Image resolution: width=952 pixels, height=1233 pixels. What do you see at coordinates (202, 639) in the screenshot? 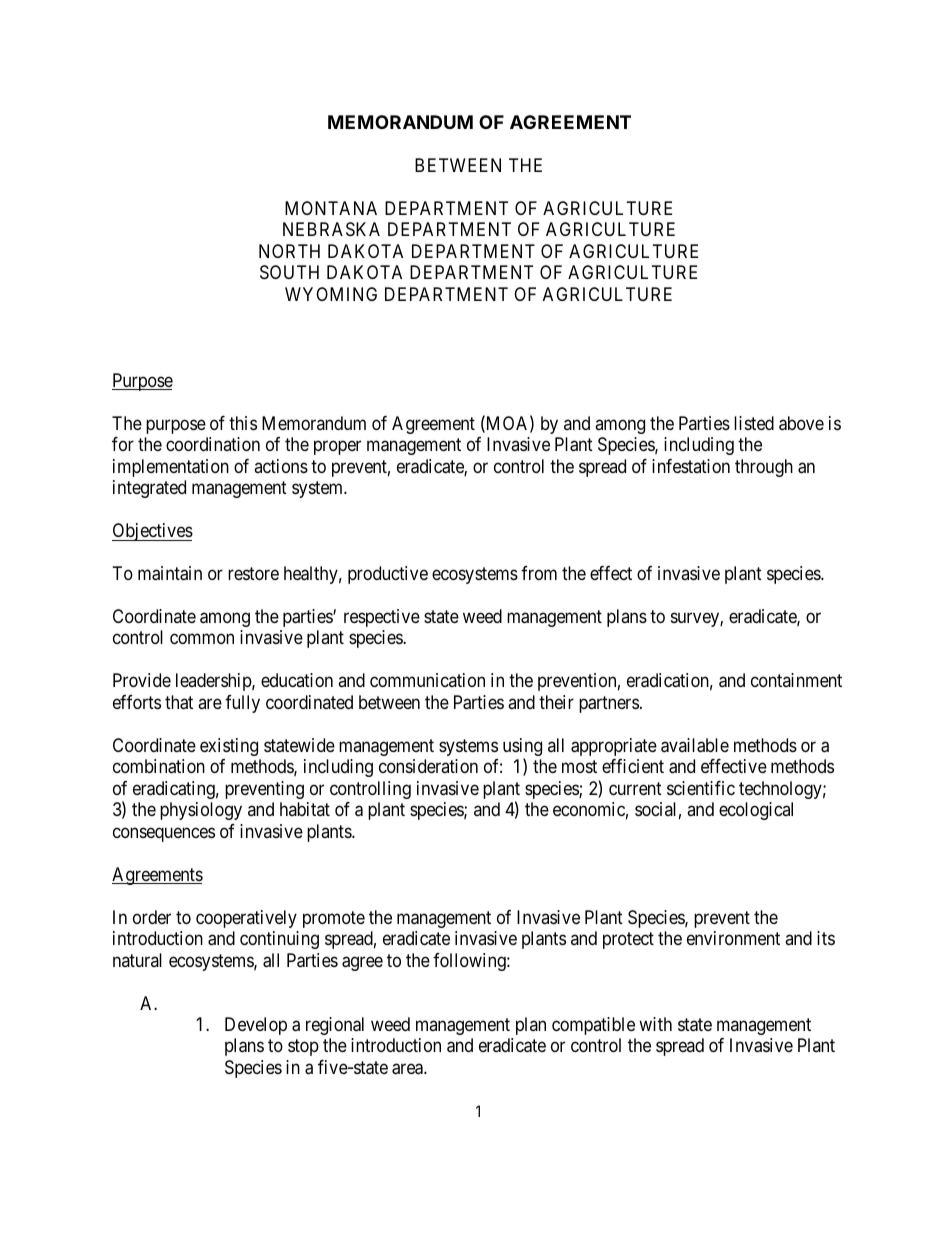
I see `common` at bounding box center [202, 639].
